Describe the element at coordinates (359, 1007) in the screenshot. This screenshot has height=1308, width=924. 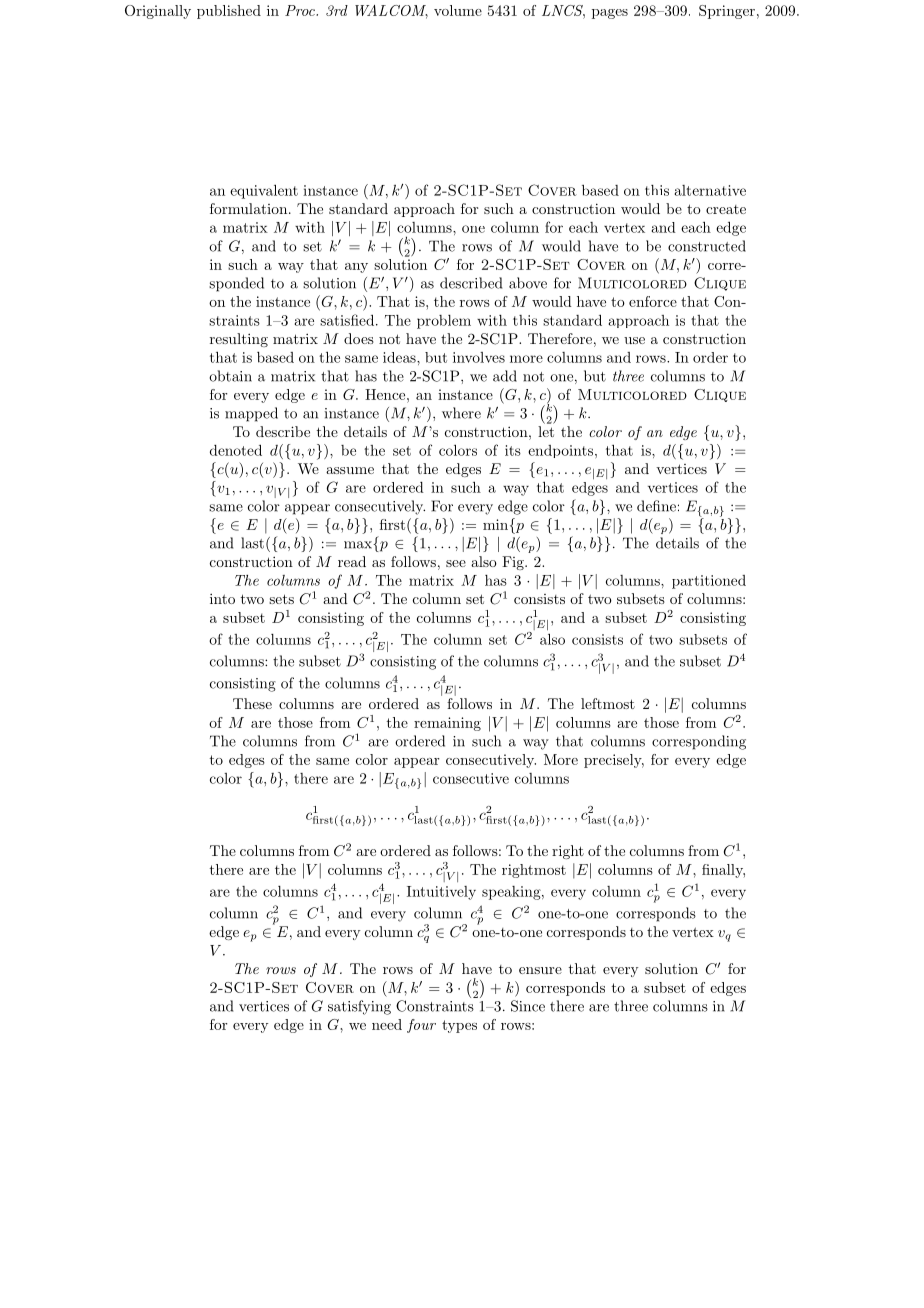
I see `satisfying` at that location.
